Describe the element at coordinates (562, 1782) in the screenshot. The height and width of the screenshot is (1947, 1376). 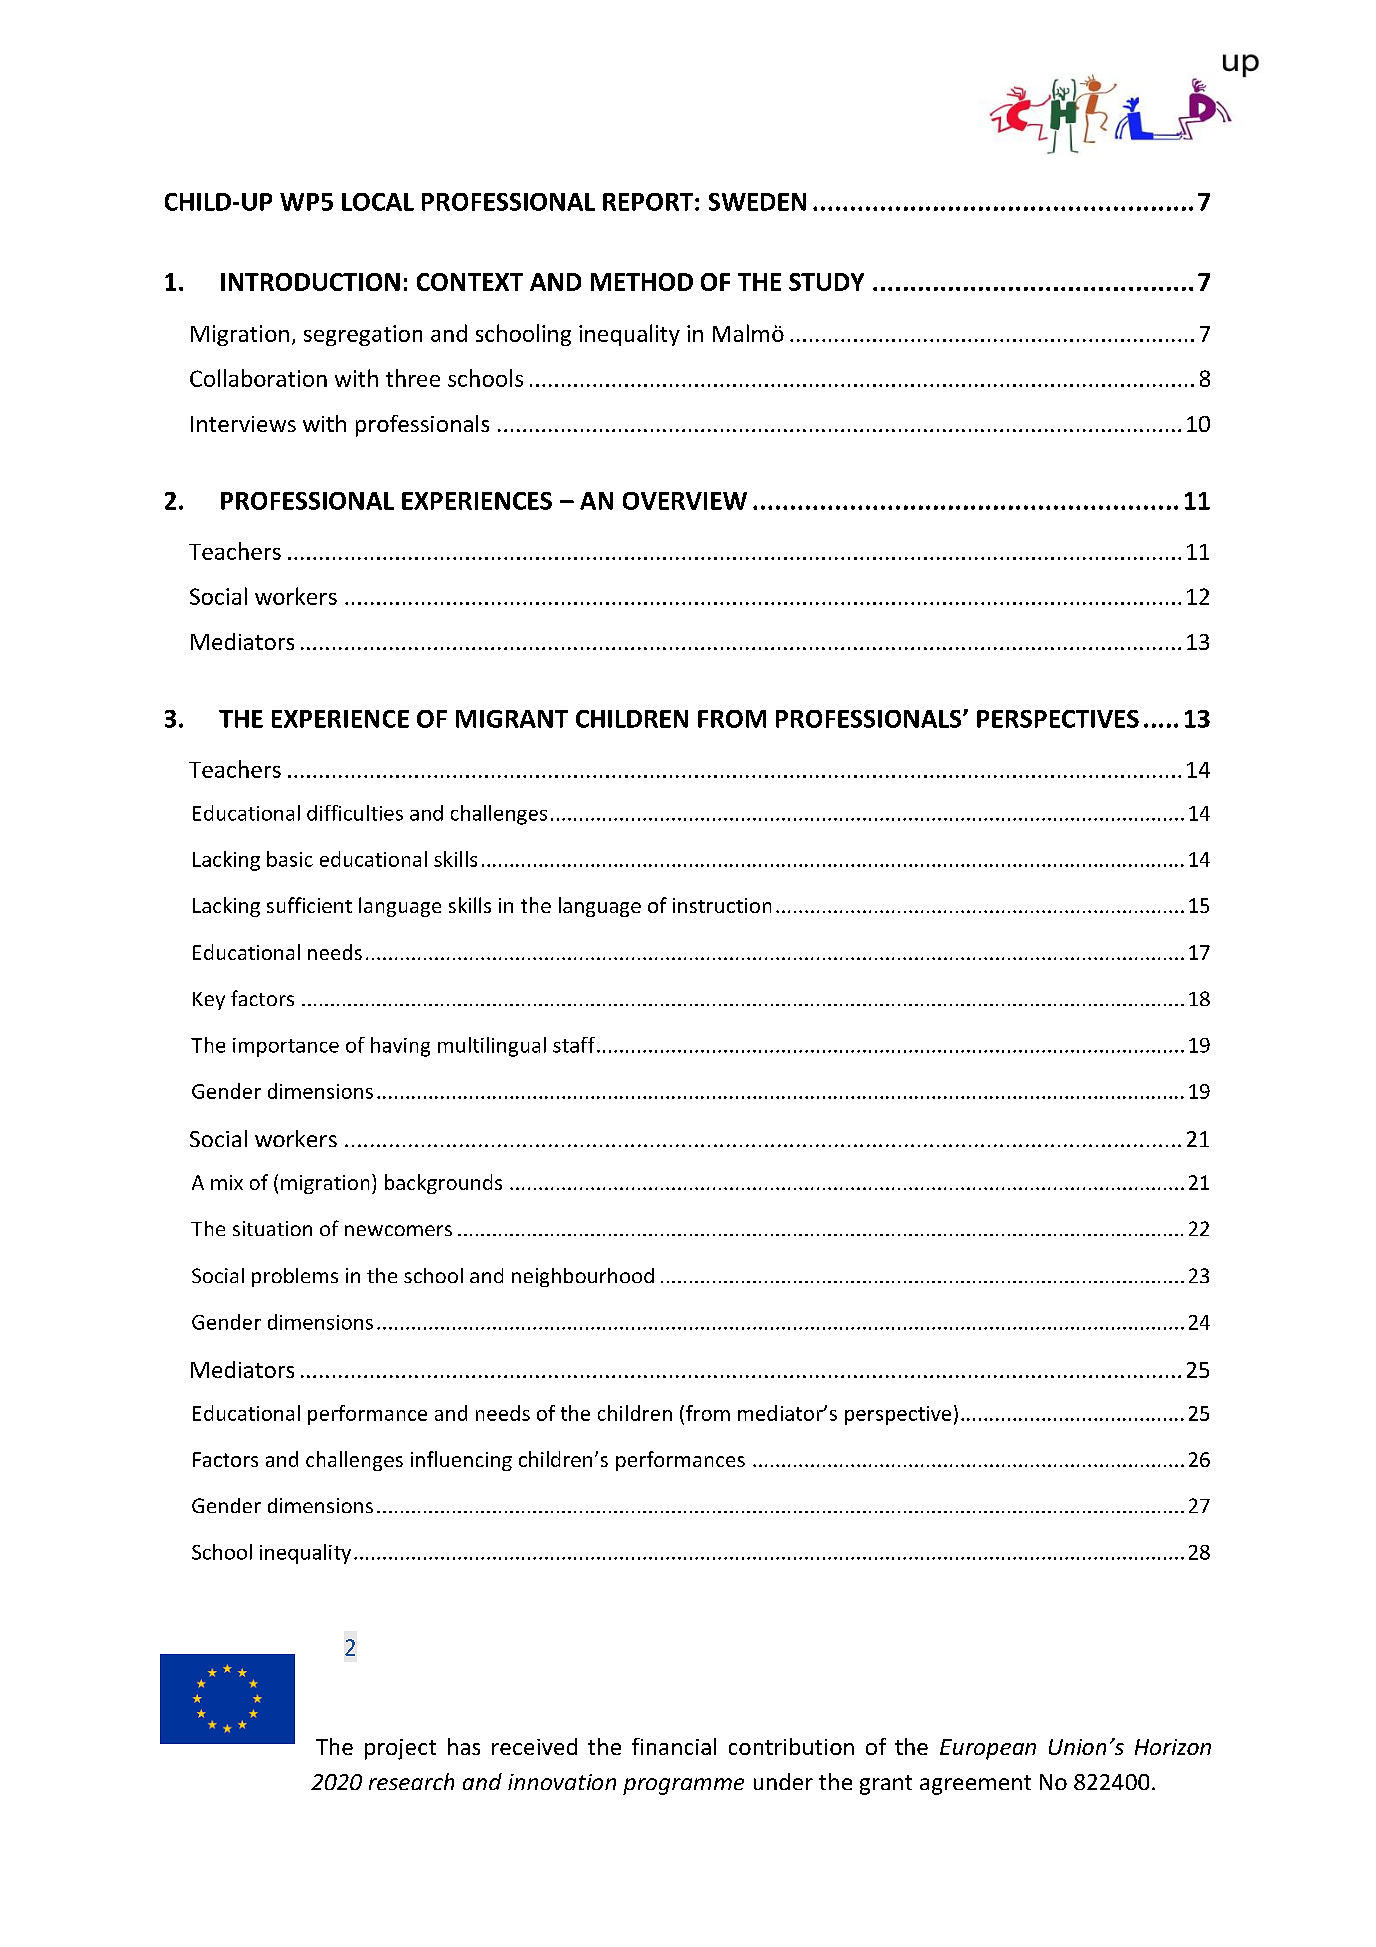
I see `innovation` at that location.
